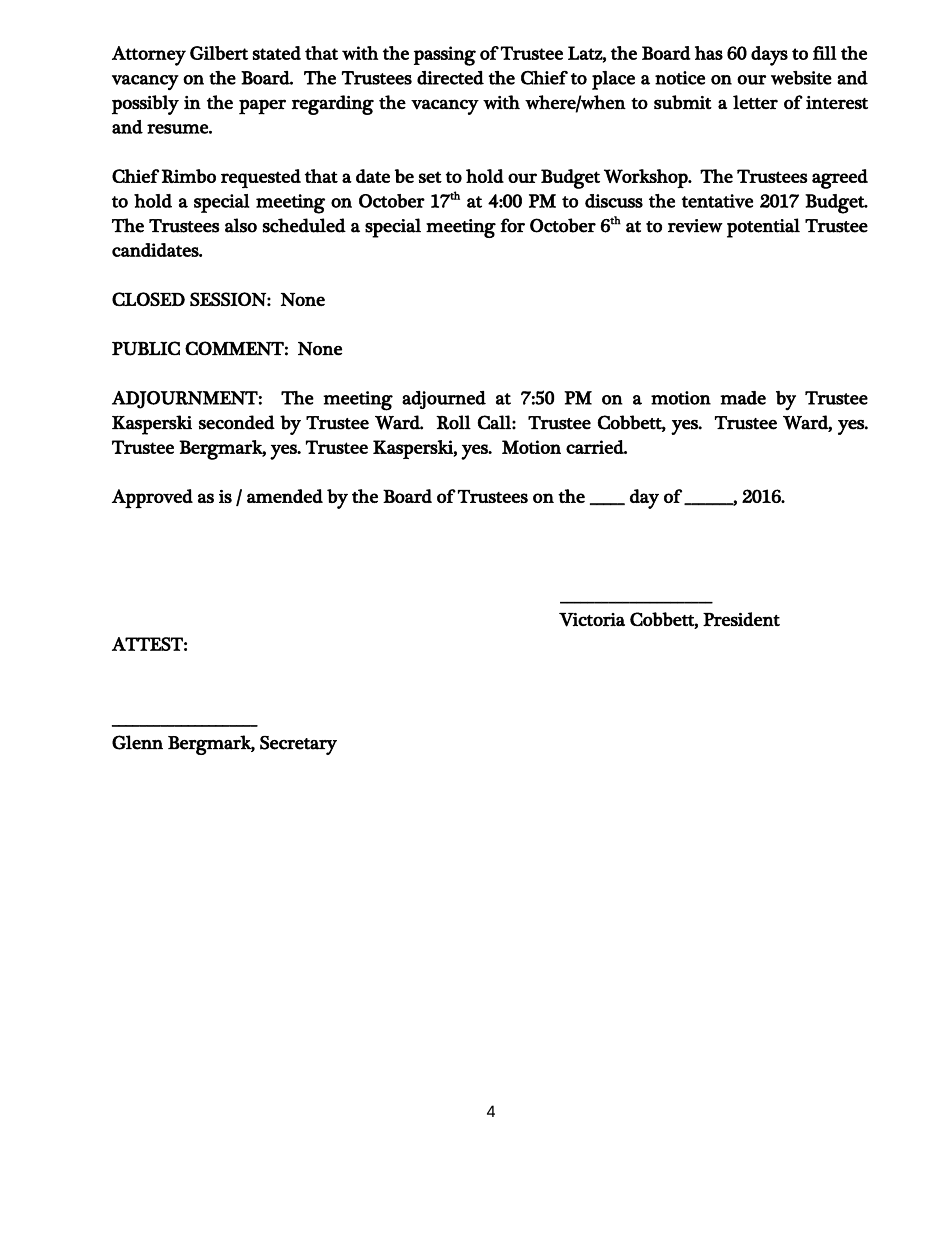 Image resolution: width=952 pixels, height=1233 pixels. What do you see at coordinates (743, 398) in the screenshot?
I see `made` at bounding box center [743, 398].
